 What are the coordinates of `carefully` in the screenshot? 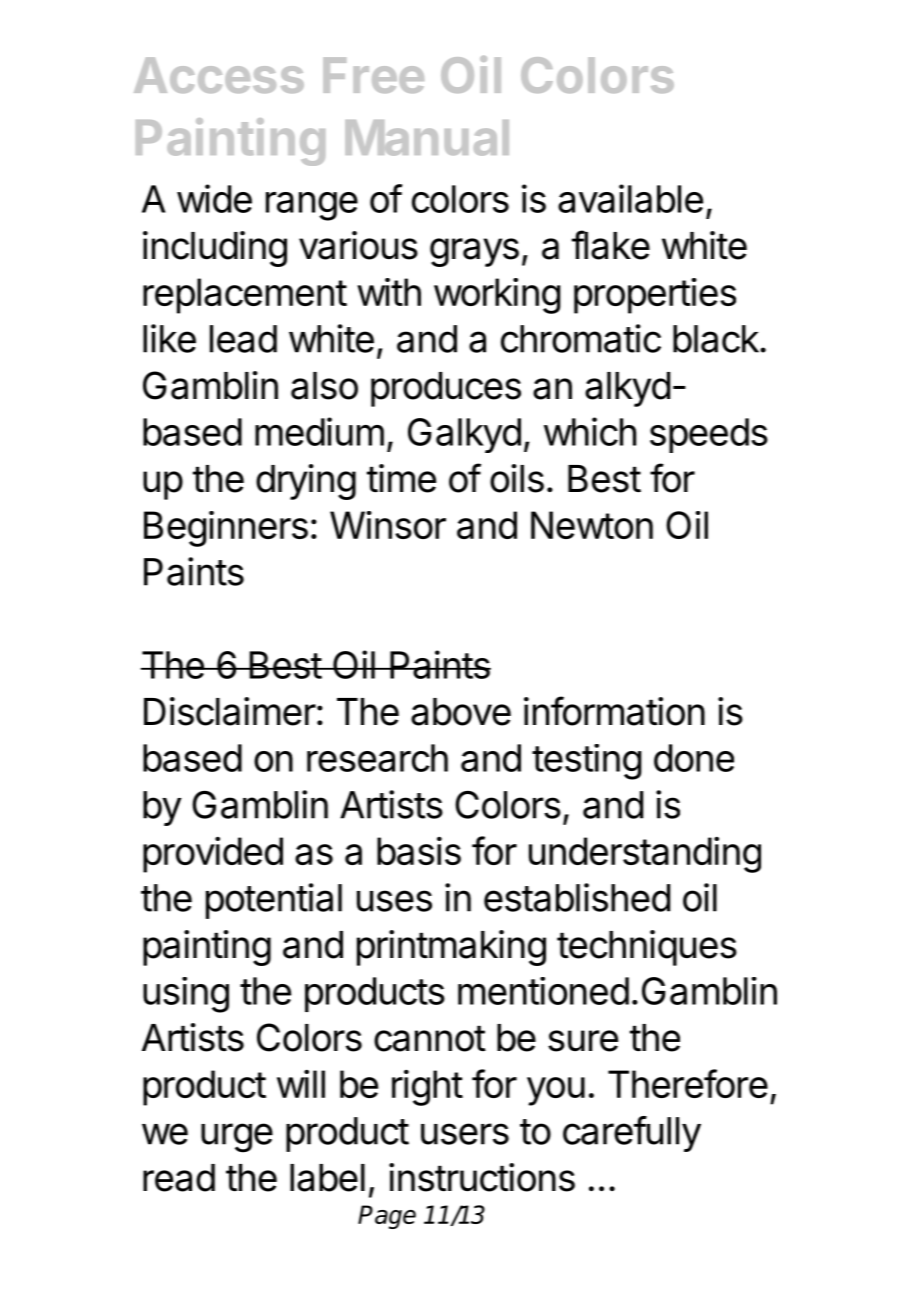 It's located at (632, 1134).
